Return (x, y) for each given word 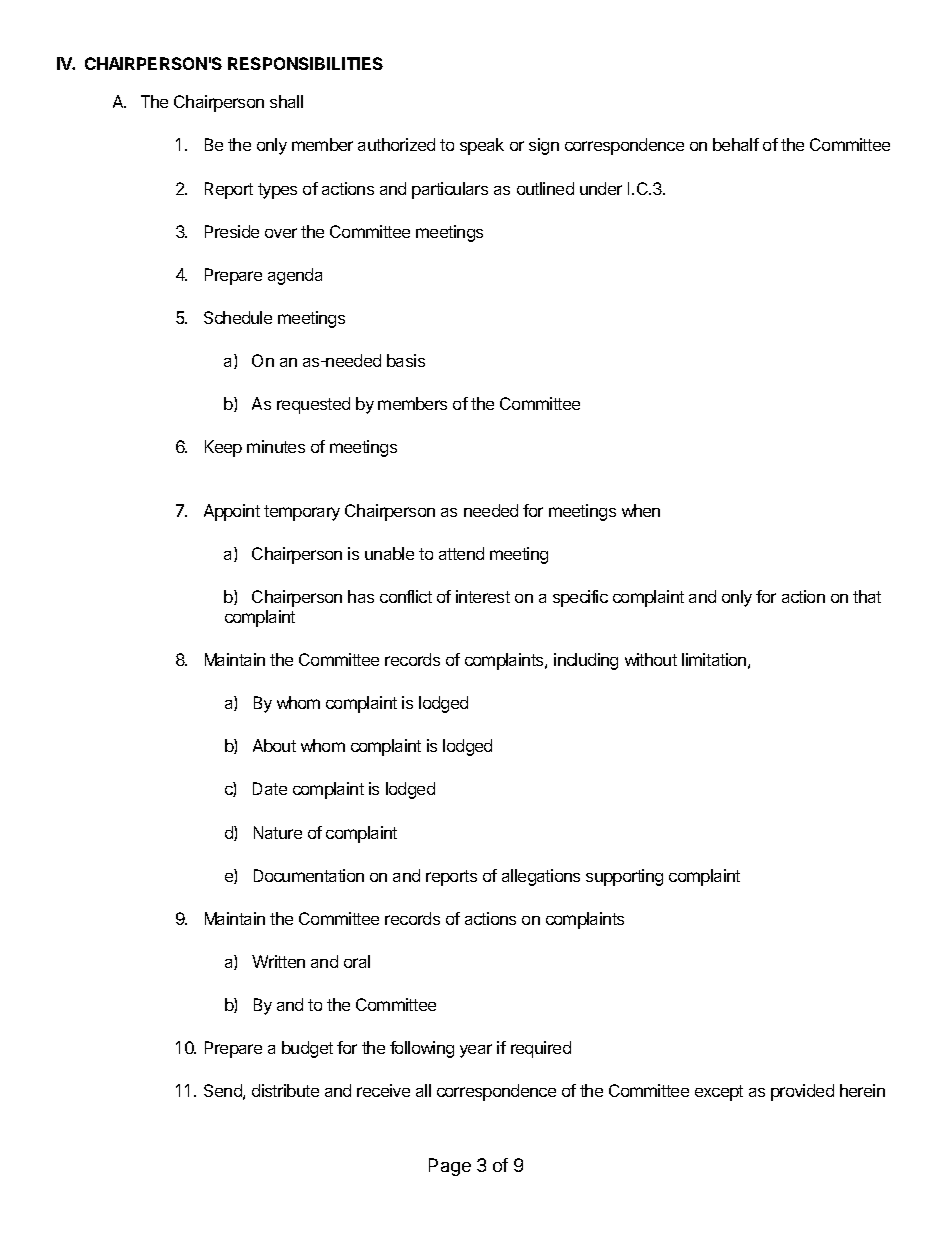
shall (286, 101)
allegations (541, 877)
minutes (276, 446)
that (867, 596)
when (641, 510)
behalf (736, 144)
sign (544, 146)
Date (270, 788)
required (541, 1049)
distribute (285, 1090)
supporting (624, 877)
